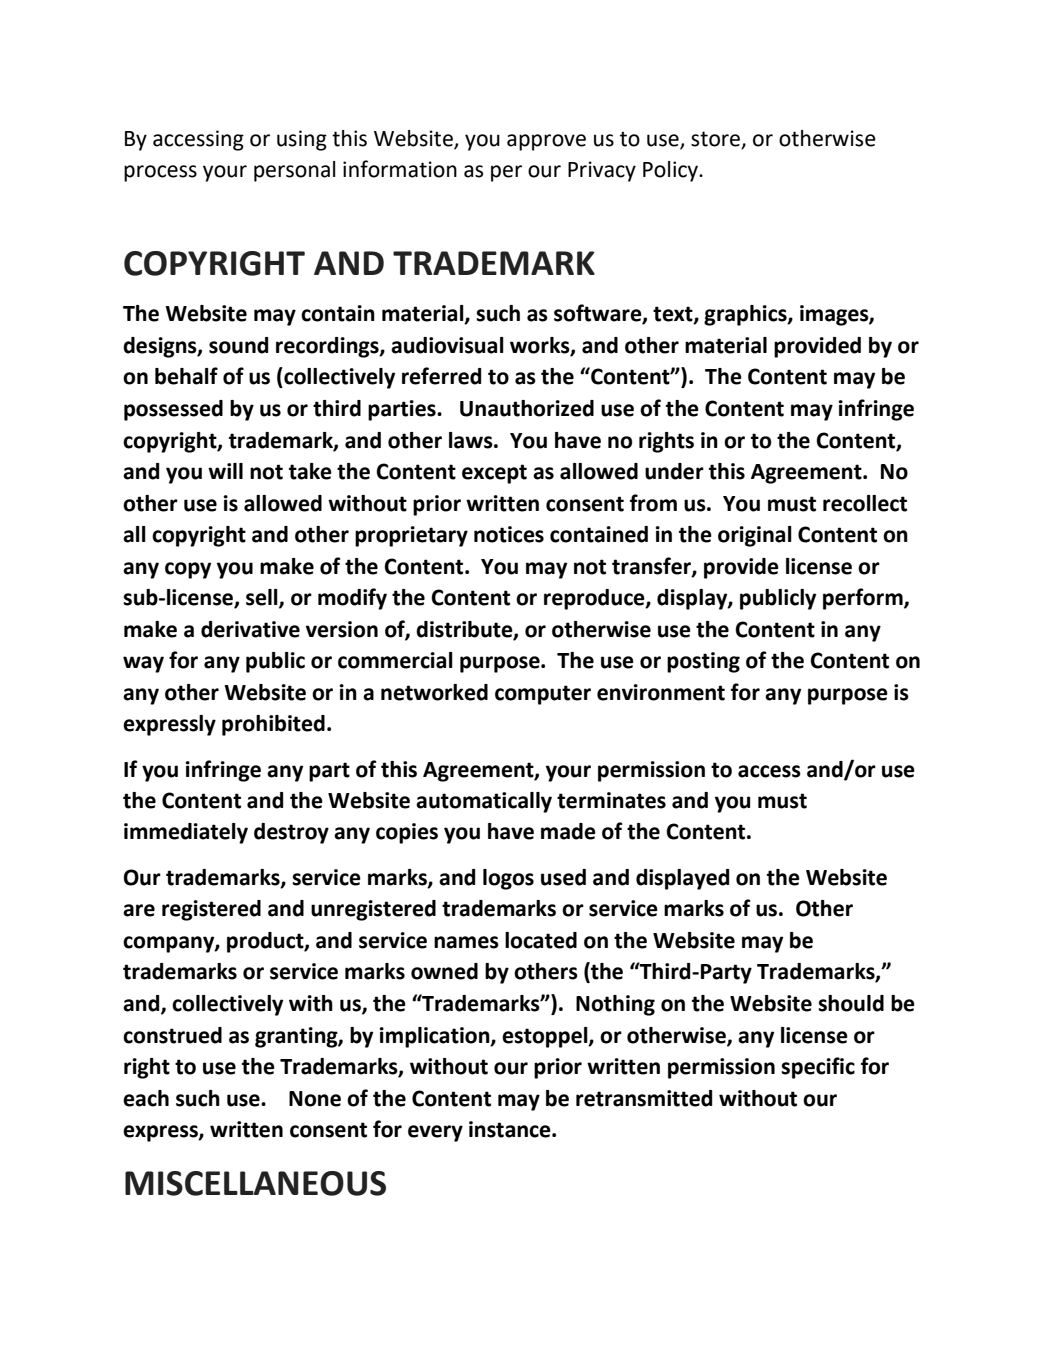  I want to click on derivative, so click(250, 629).
